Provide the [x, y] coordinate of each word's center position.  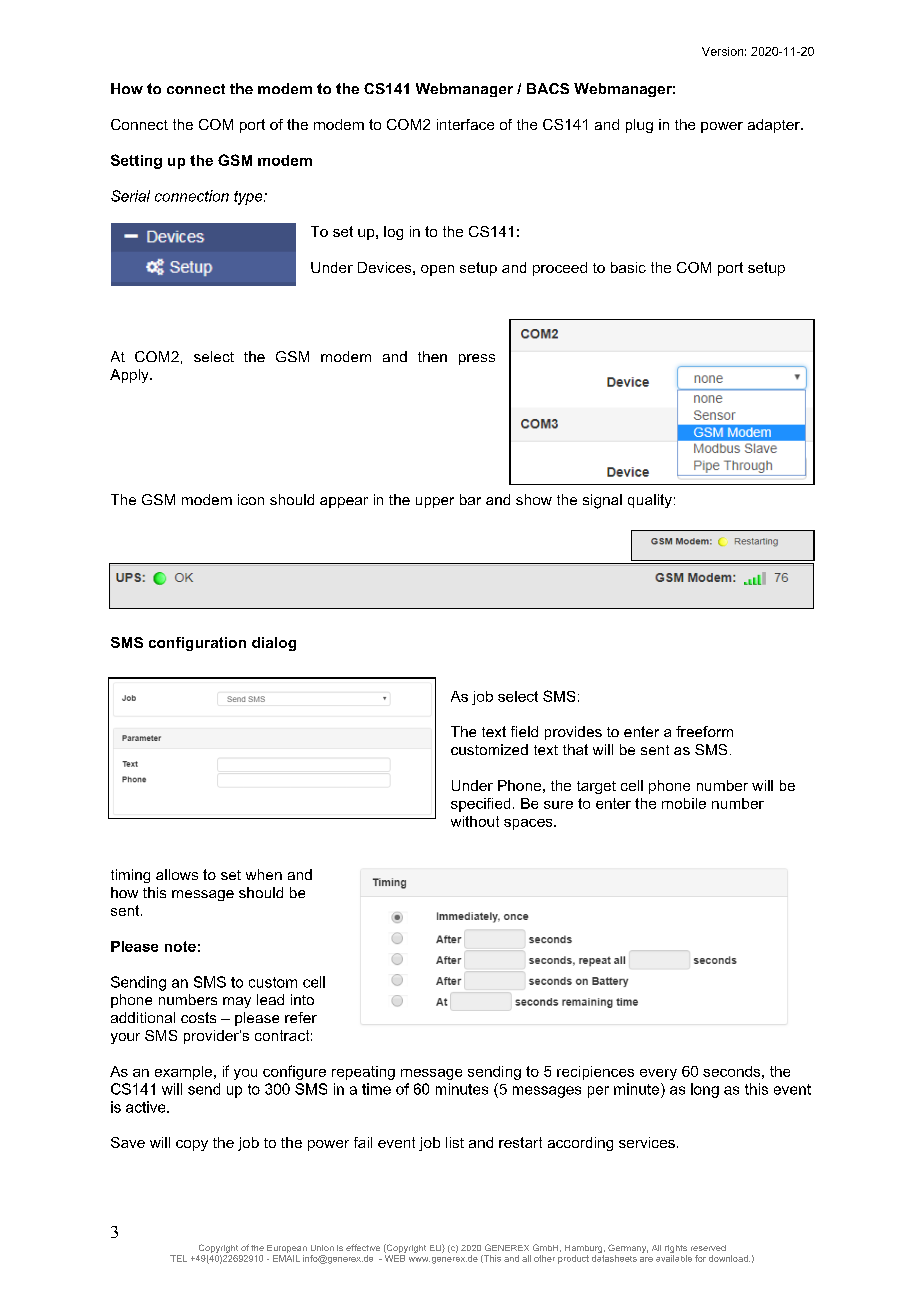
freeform [704, 731]
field [524, 731]
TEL [178, 1258]
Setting [136, 161]
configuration [197, 644]
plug [639, 126]
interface [465, 124]
